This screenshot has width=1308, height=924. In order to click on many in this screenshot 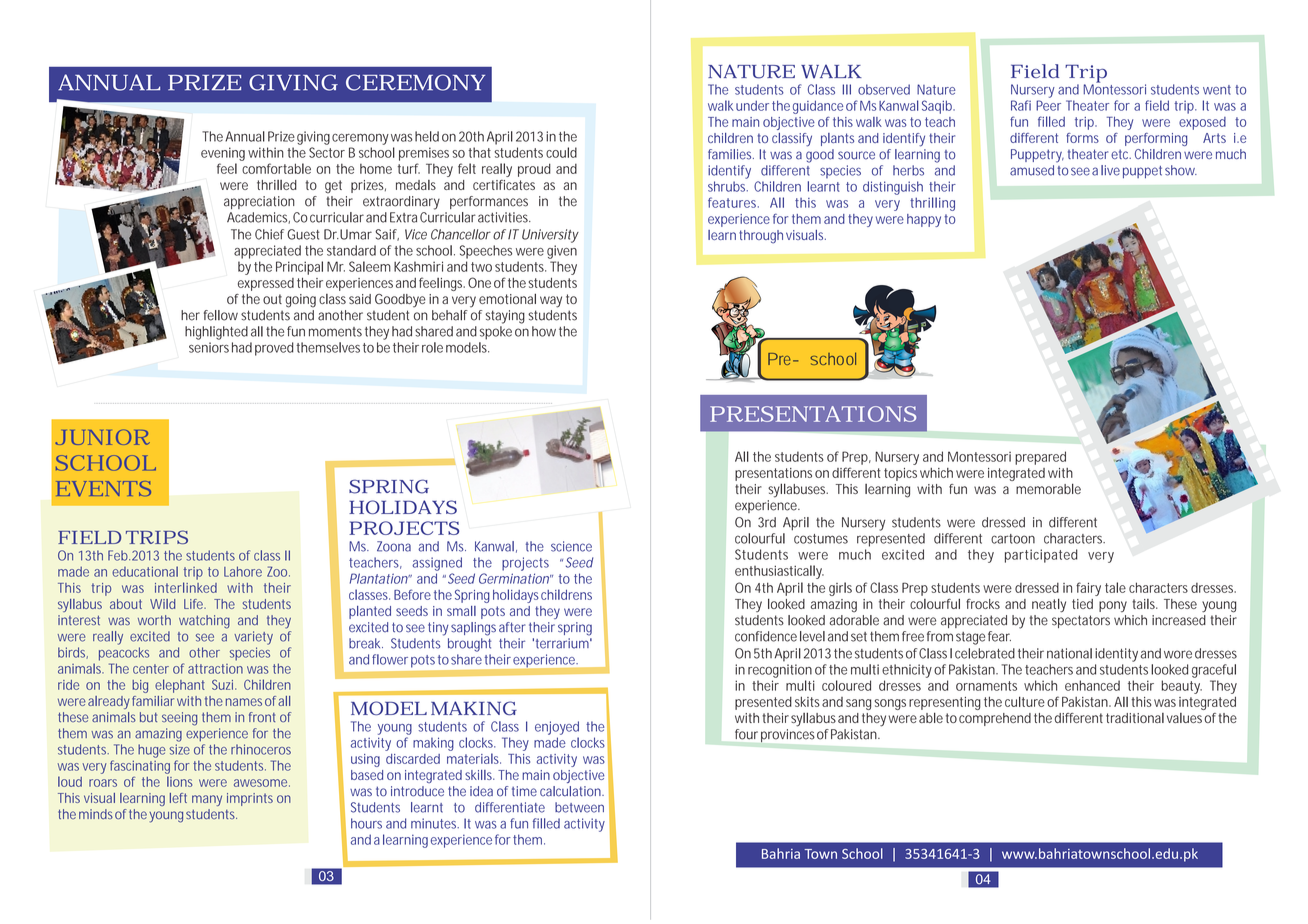, I will do `click(207, 800)`.
